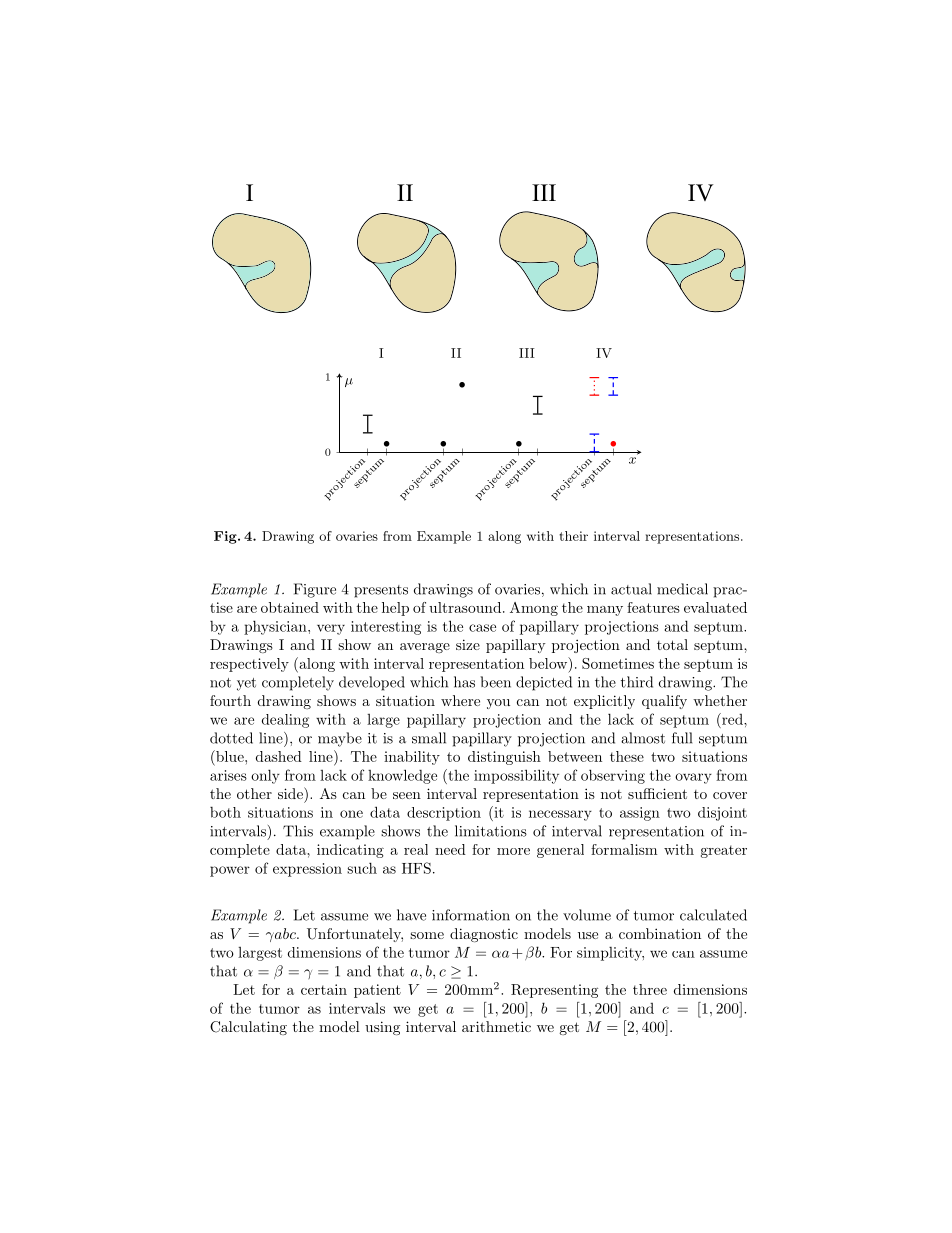 The image size is (952, 1233). Describe the element at coordinates (672, 644) in the screenshot. I see `total` at that location.
